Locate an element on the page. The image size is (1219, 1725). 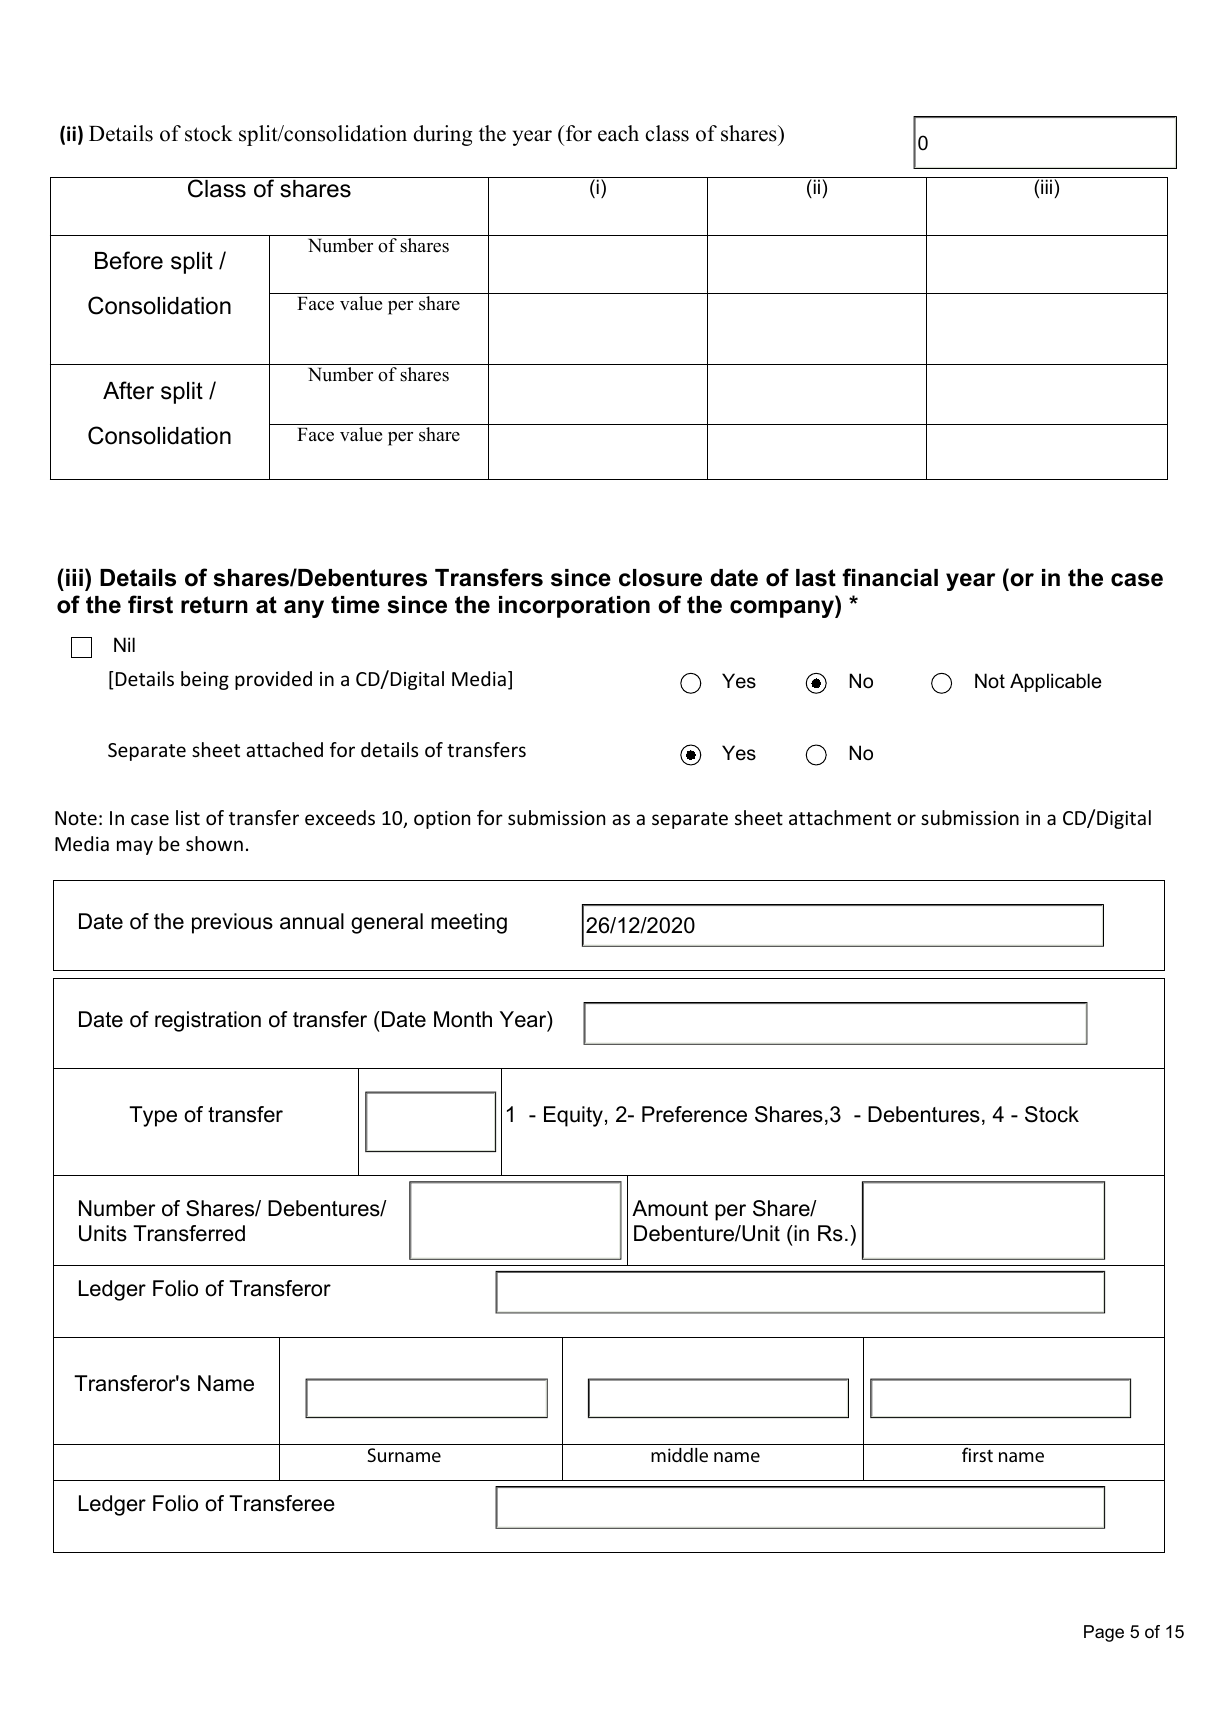
each is located at coordinates (618, 133).
